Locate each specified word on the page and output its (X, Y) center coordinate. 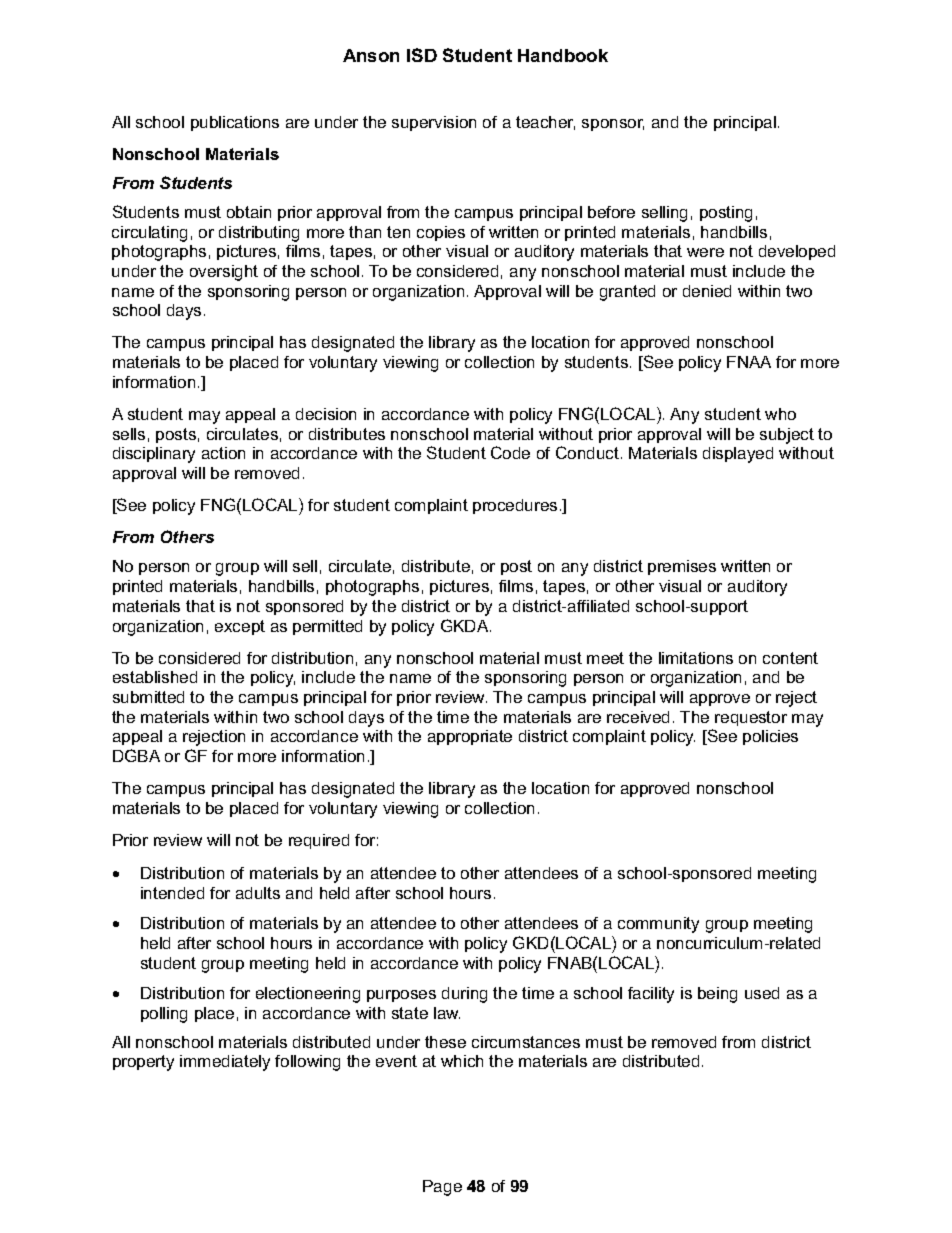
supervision (434, 123)
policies (770, 737)
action (223, 453)
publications (235, 123)
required (319, 841)
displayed (738, 455)
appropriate (470, 737)
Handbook (563, 55)
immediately (225, 1063)
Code (510, 452)
